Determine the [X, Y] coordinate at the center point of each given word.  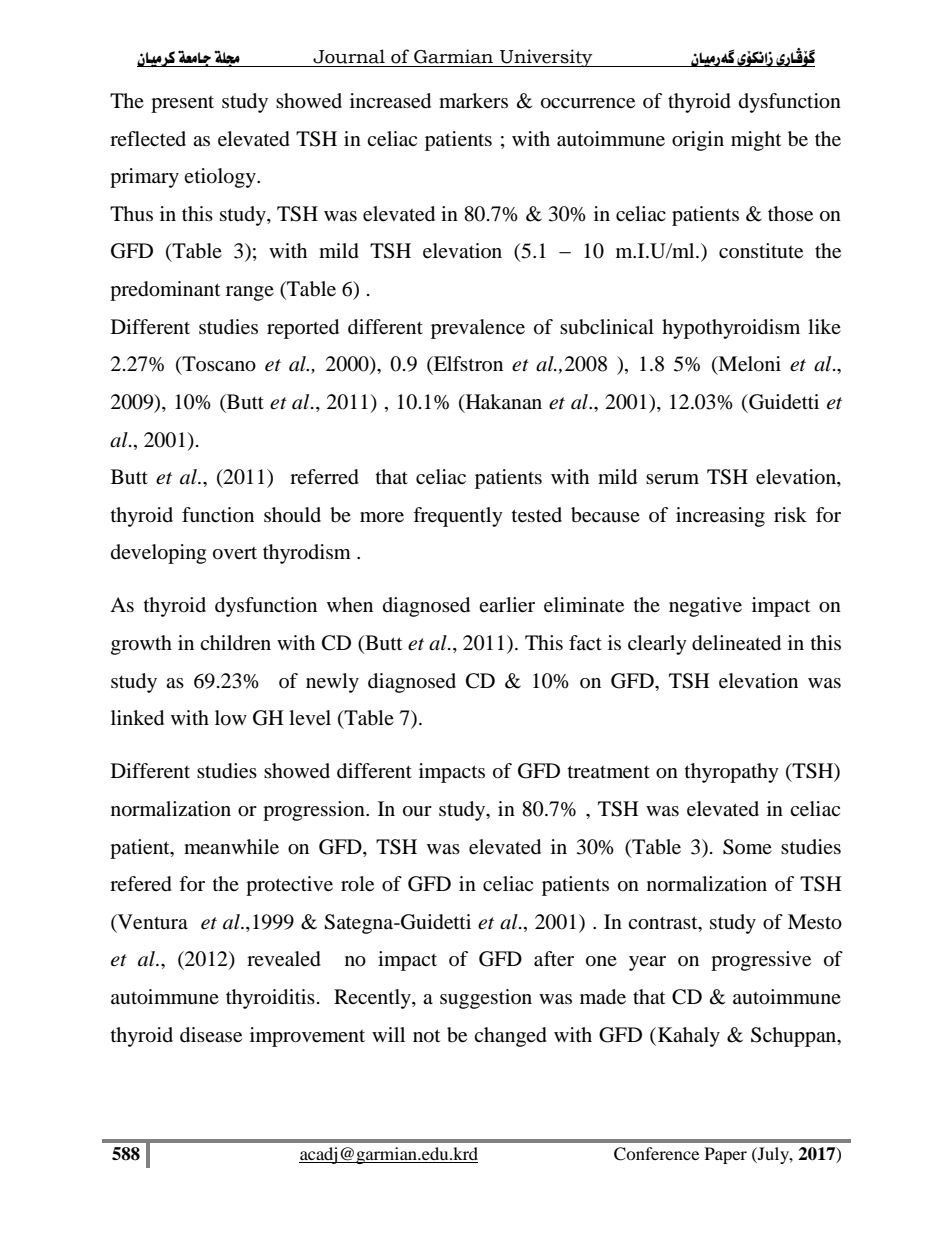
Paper [726, 1155]
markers [473, 101]
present [182, 104]
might [756, 141]
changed [510, 1037]
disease [211, 1035]
